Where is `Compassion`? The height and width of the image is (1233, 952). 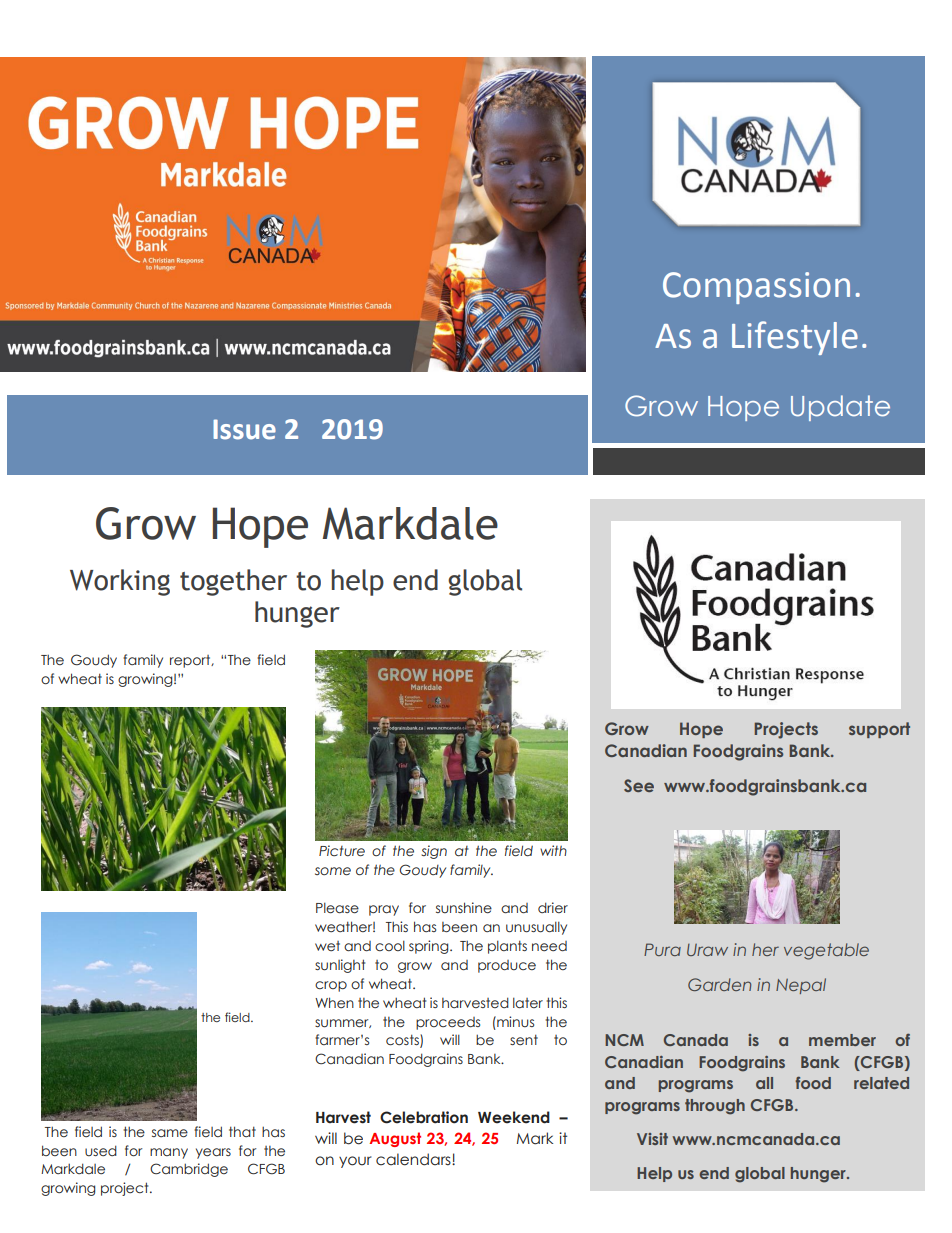 Compassion is located at coordinates (756, 288).
